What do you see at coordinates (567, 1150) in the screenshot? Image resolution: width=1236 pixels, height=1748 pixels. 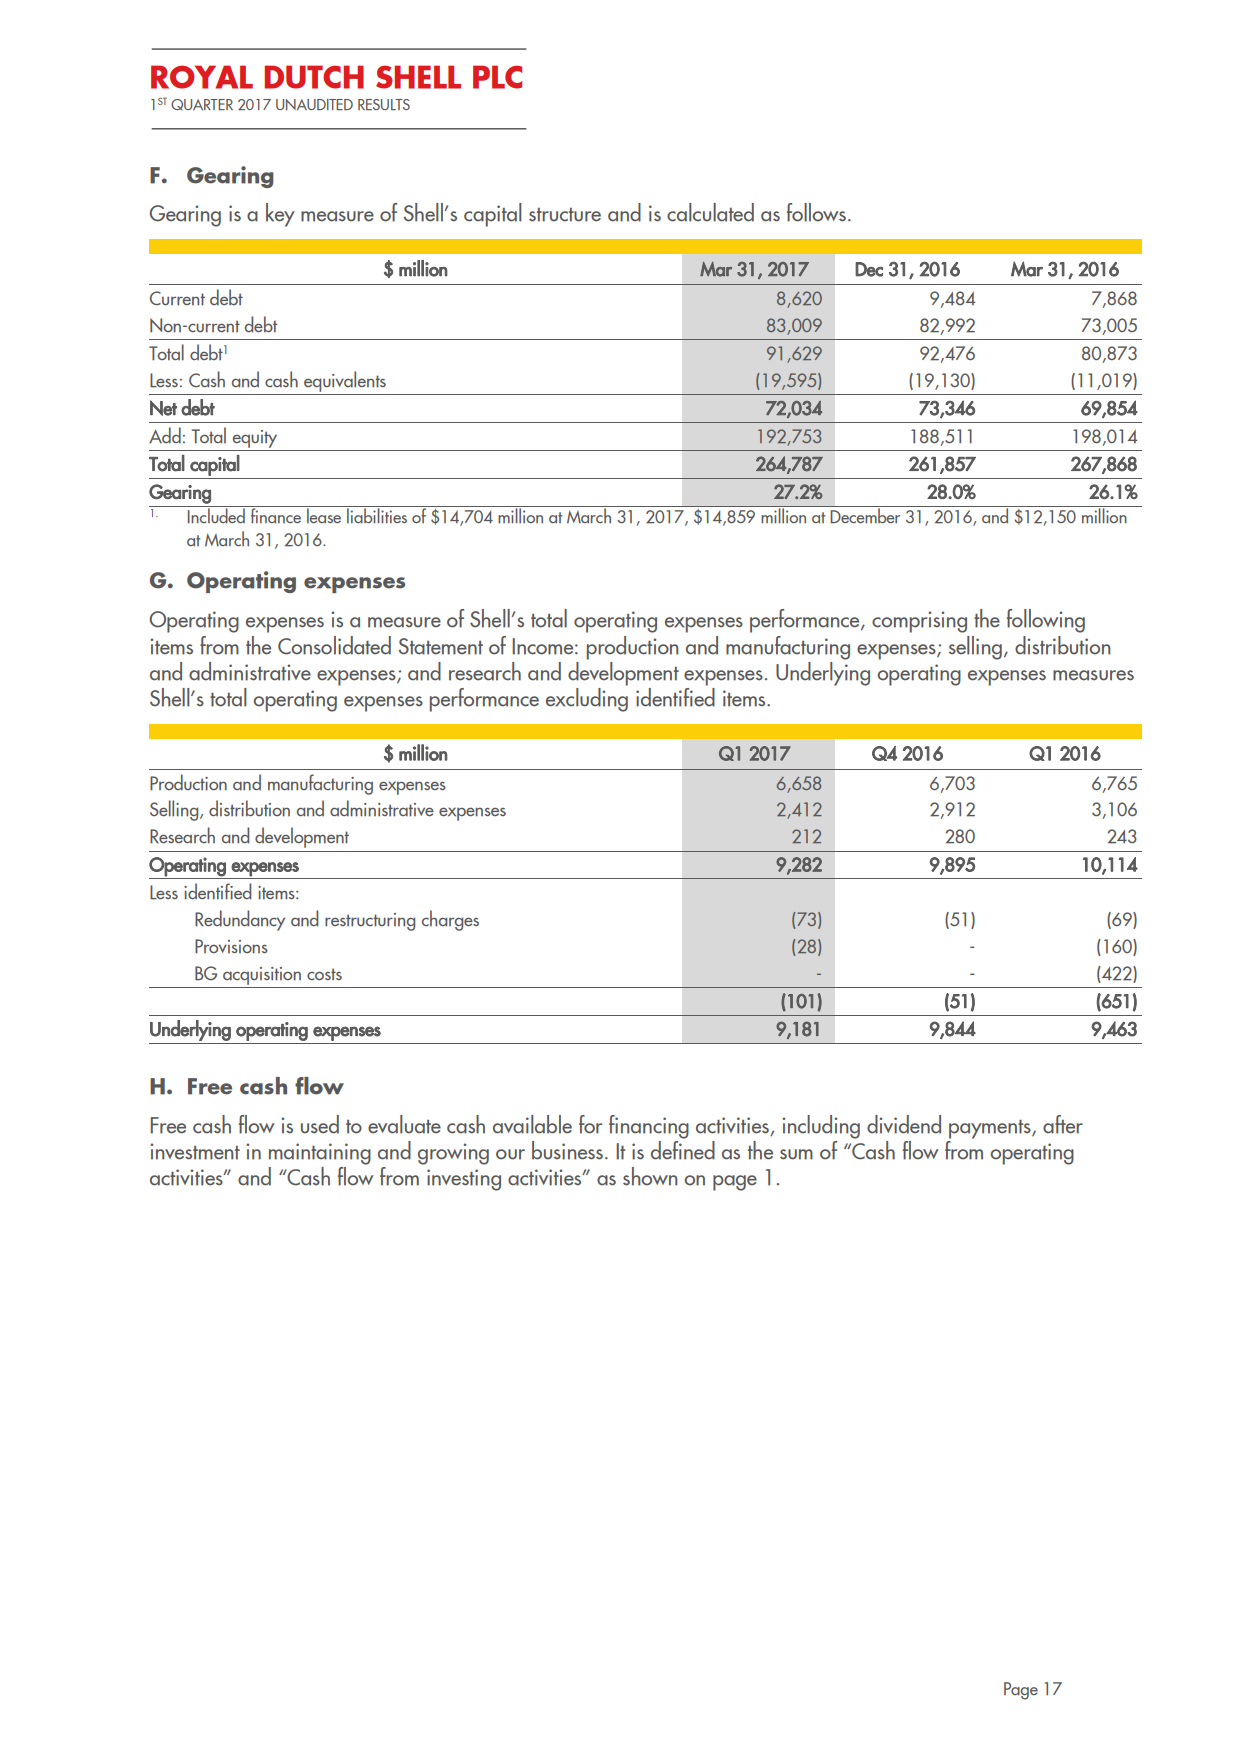 I see `business` at bounding box center [567, 1150].
